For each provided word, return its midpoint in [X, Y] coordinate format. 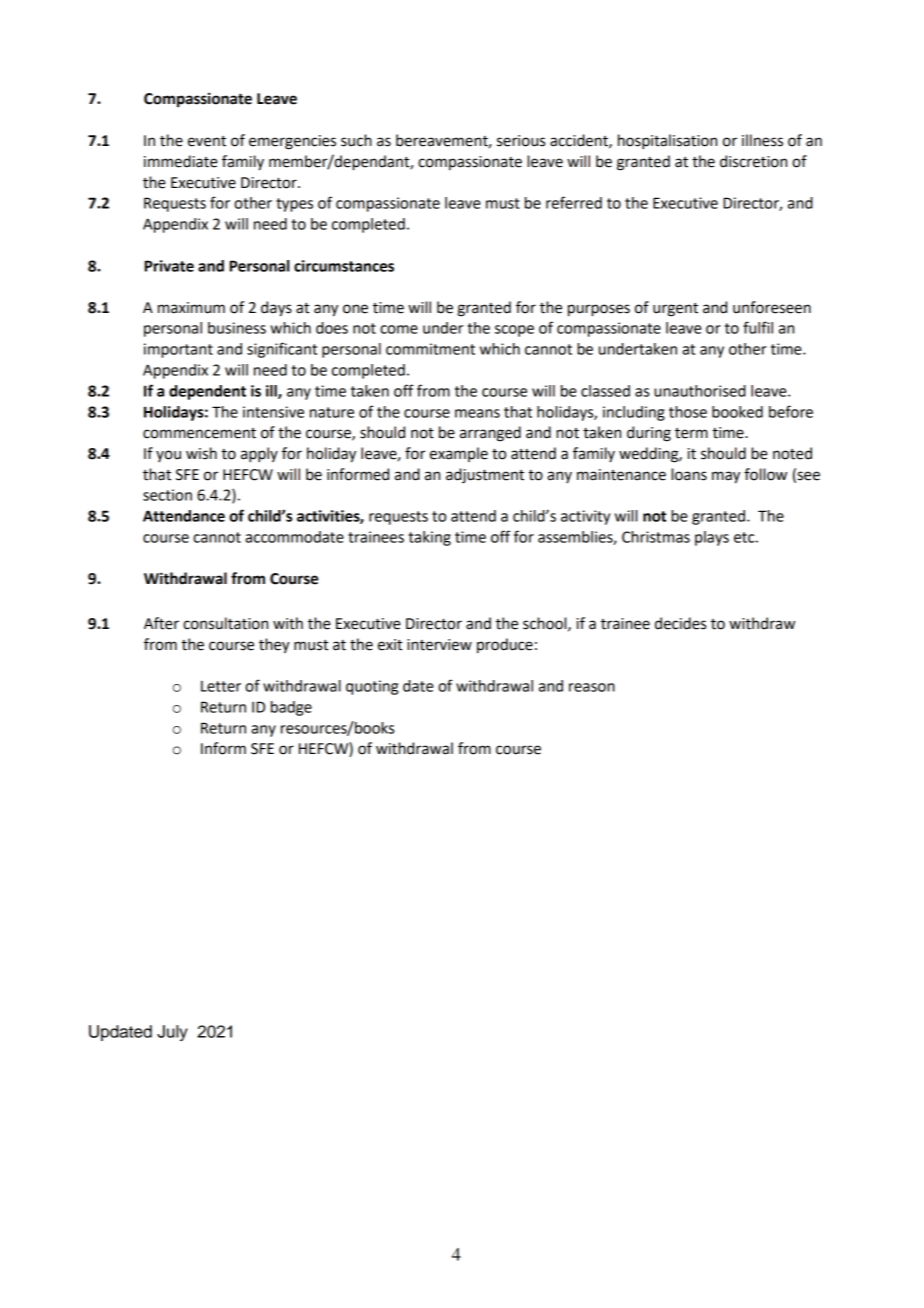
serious [521, 141]
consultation [225, 623]
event [207, 141]
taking [429, 538]
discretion [753, 161]
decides [680, 623]
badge [291, 708]
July [172, 1033]
